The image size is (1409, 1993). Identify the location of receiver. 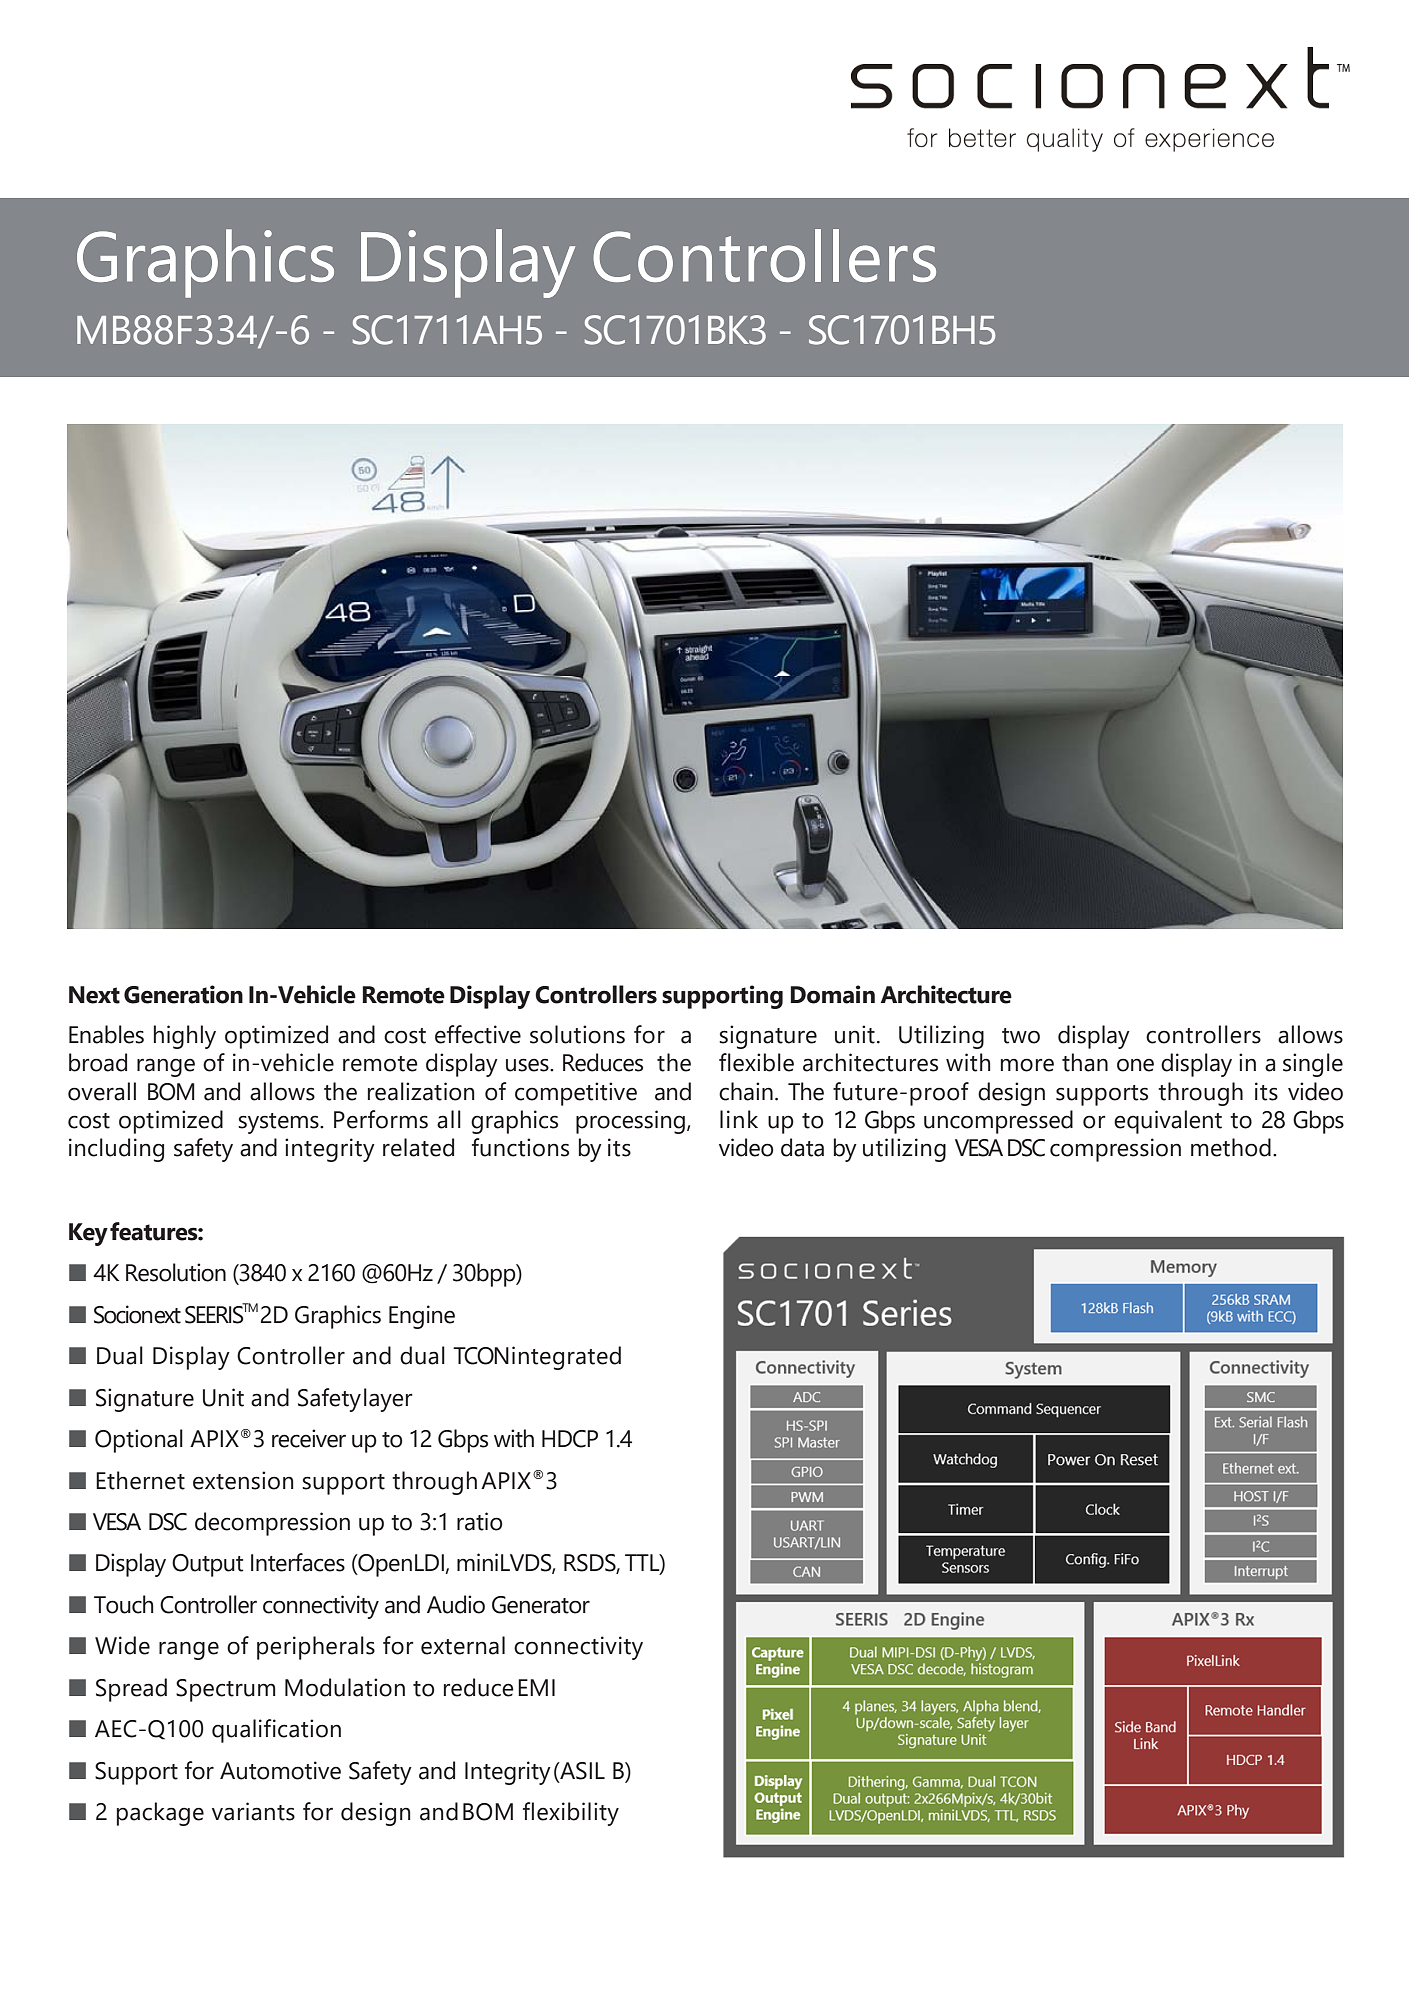
(309, 1438).
